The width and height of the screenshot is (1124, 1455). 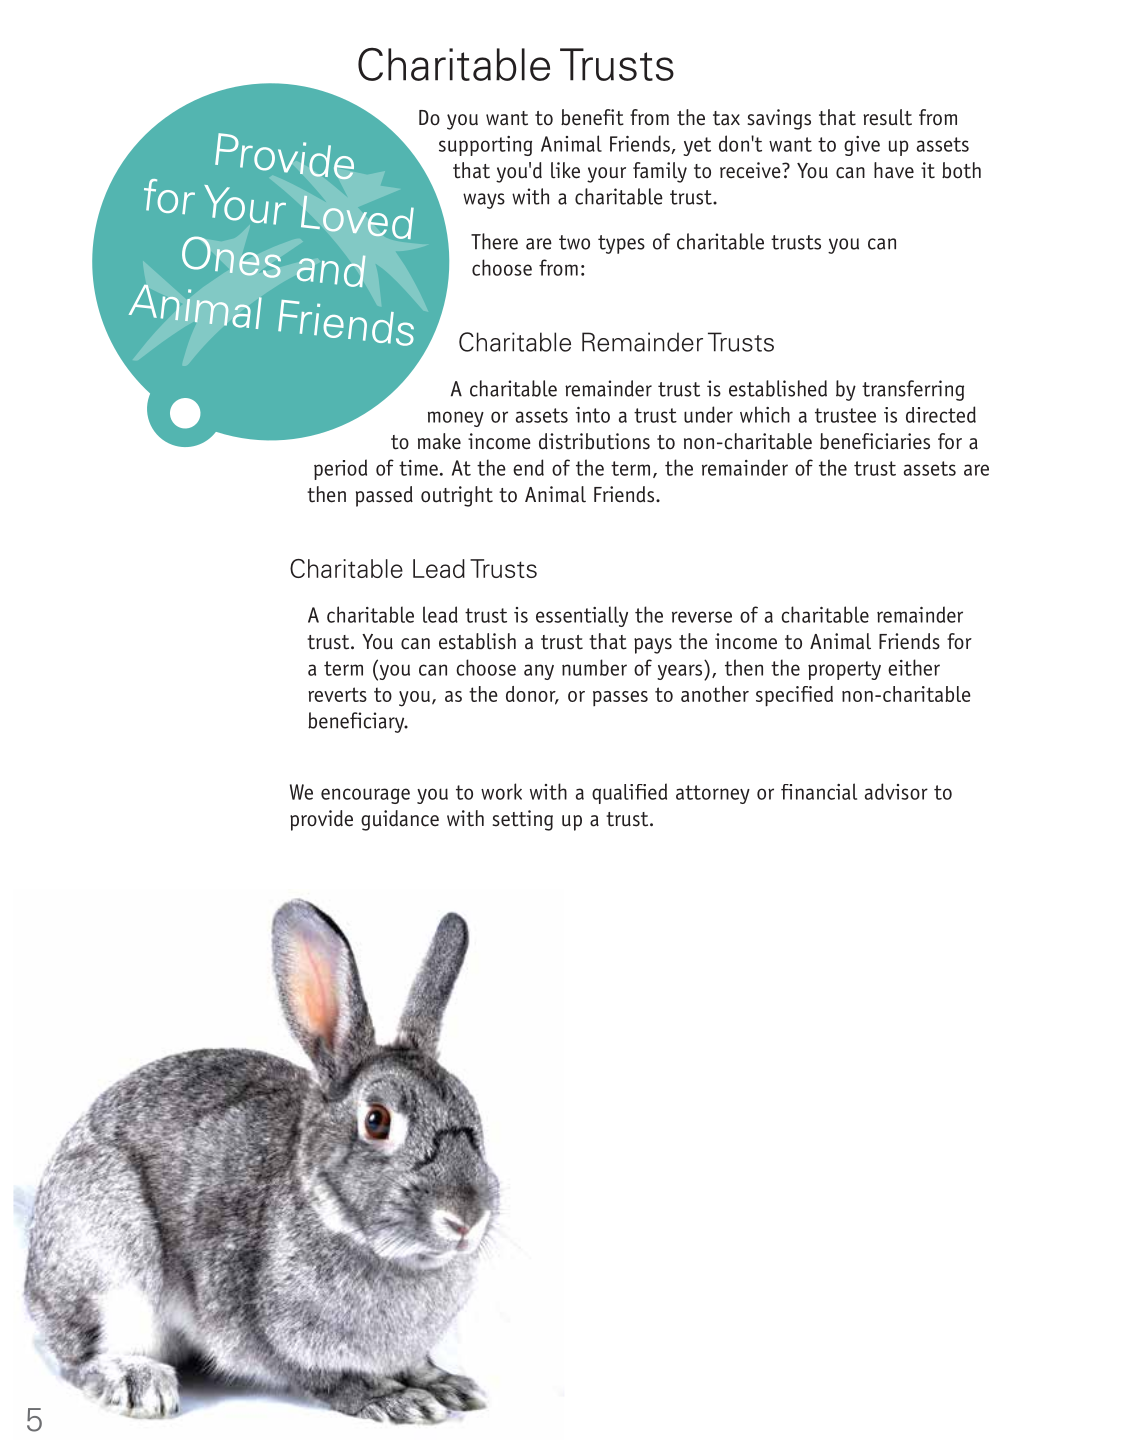 I want to click on types, so click(x=621, y=244).
